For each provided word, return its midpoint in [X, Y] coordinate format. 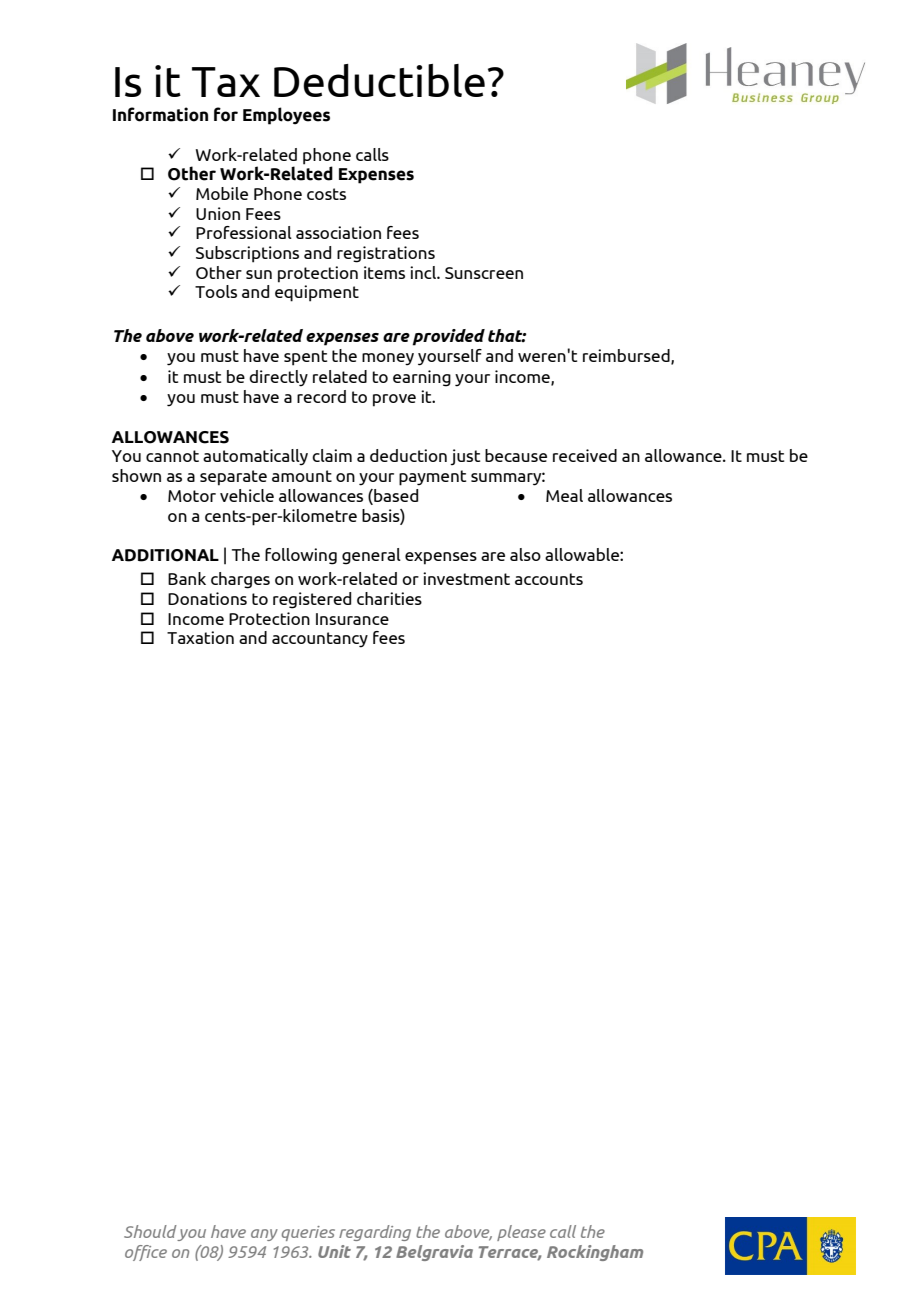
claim [332, 455]
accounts [549, 579]
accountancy [320, 640]
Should [151, 1233]
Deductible [379, 80]
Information [160, 114]
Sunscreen [484, 273]
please [521, 1233]
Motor [192, 496]
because [516, 455]
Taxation [200, 637]
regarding [375, 1233]
